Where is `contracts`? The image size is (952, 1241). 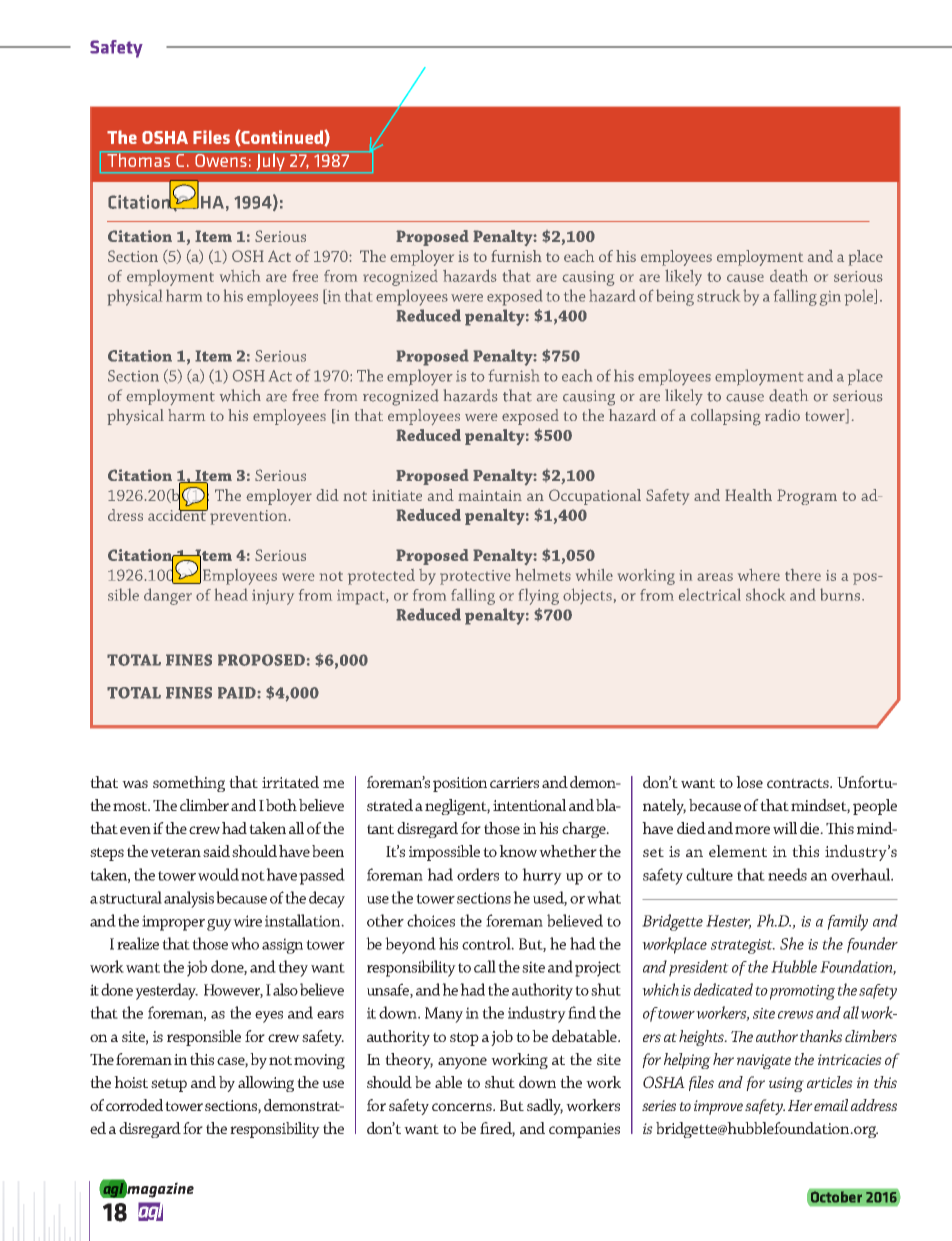
contracts is located at coordinates (799, 783).
